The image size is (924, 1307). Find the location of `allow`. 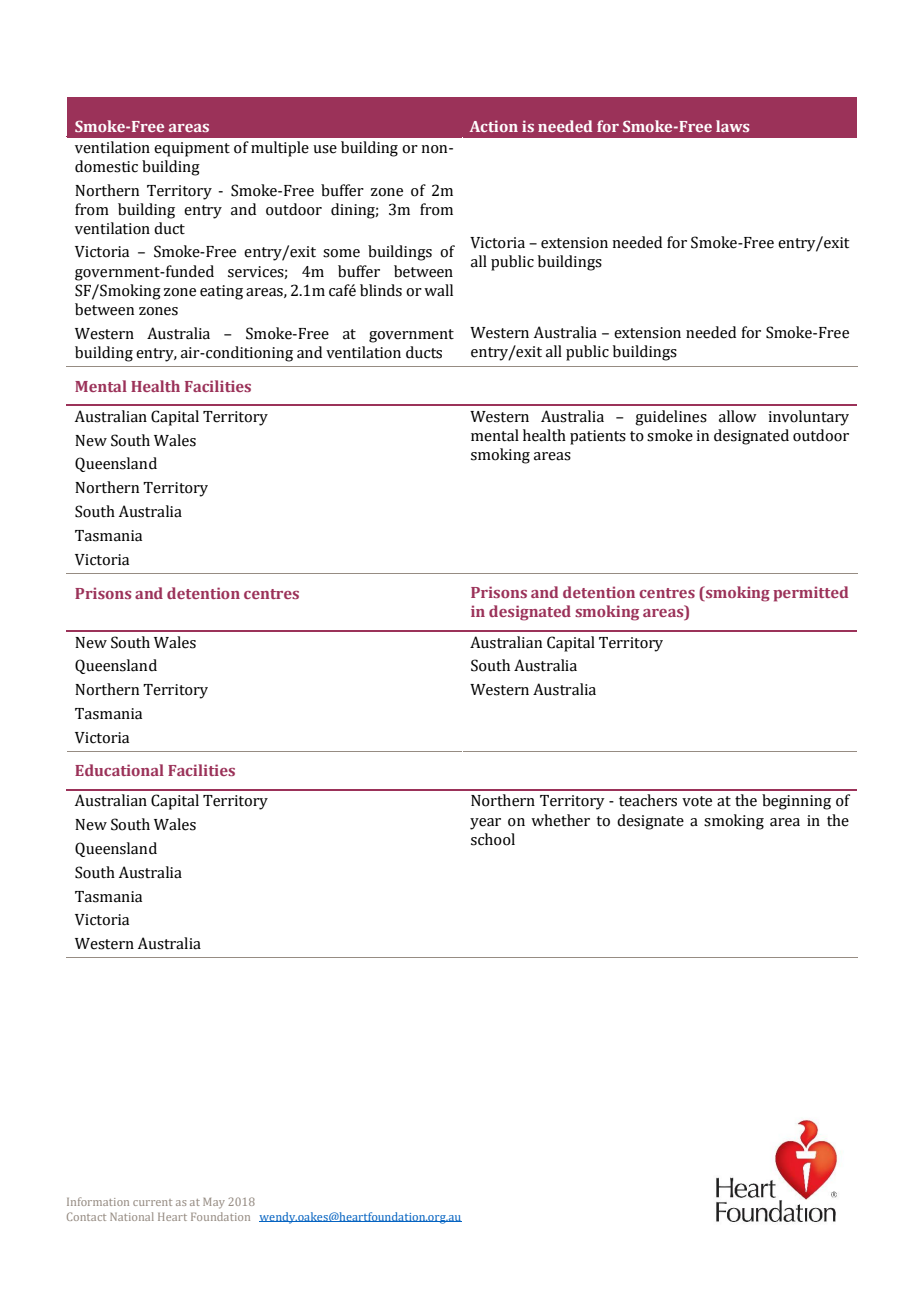

allow is located at coordinates (738, 416).
